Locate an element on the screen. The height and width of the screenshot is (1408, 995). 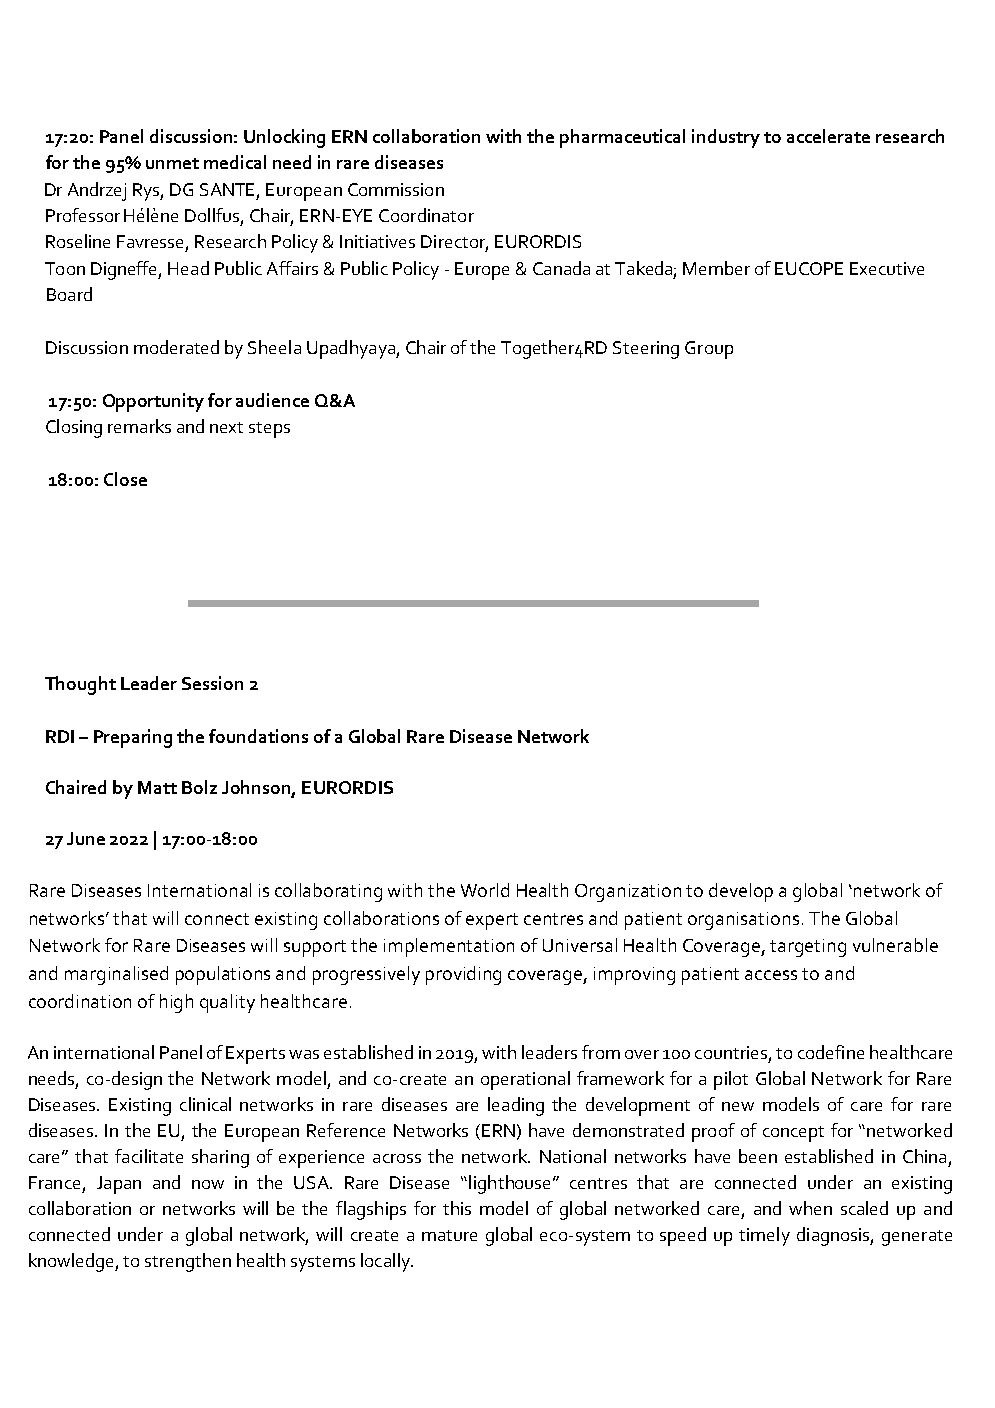
foundations is located at coordinates (258, 736).
